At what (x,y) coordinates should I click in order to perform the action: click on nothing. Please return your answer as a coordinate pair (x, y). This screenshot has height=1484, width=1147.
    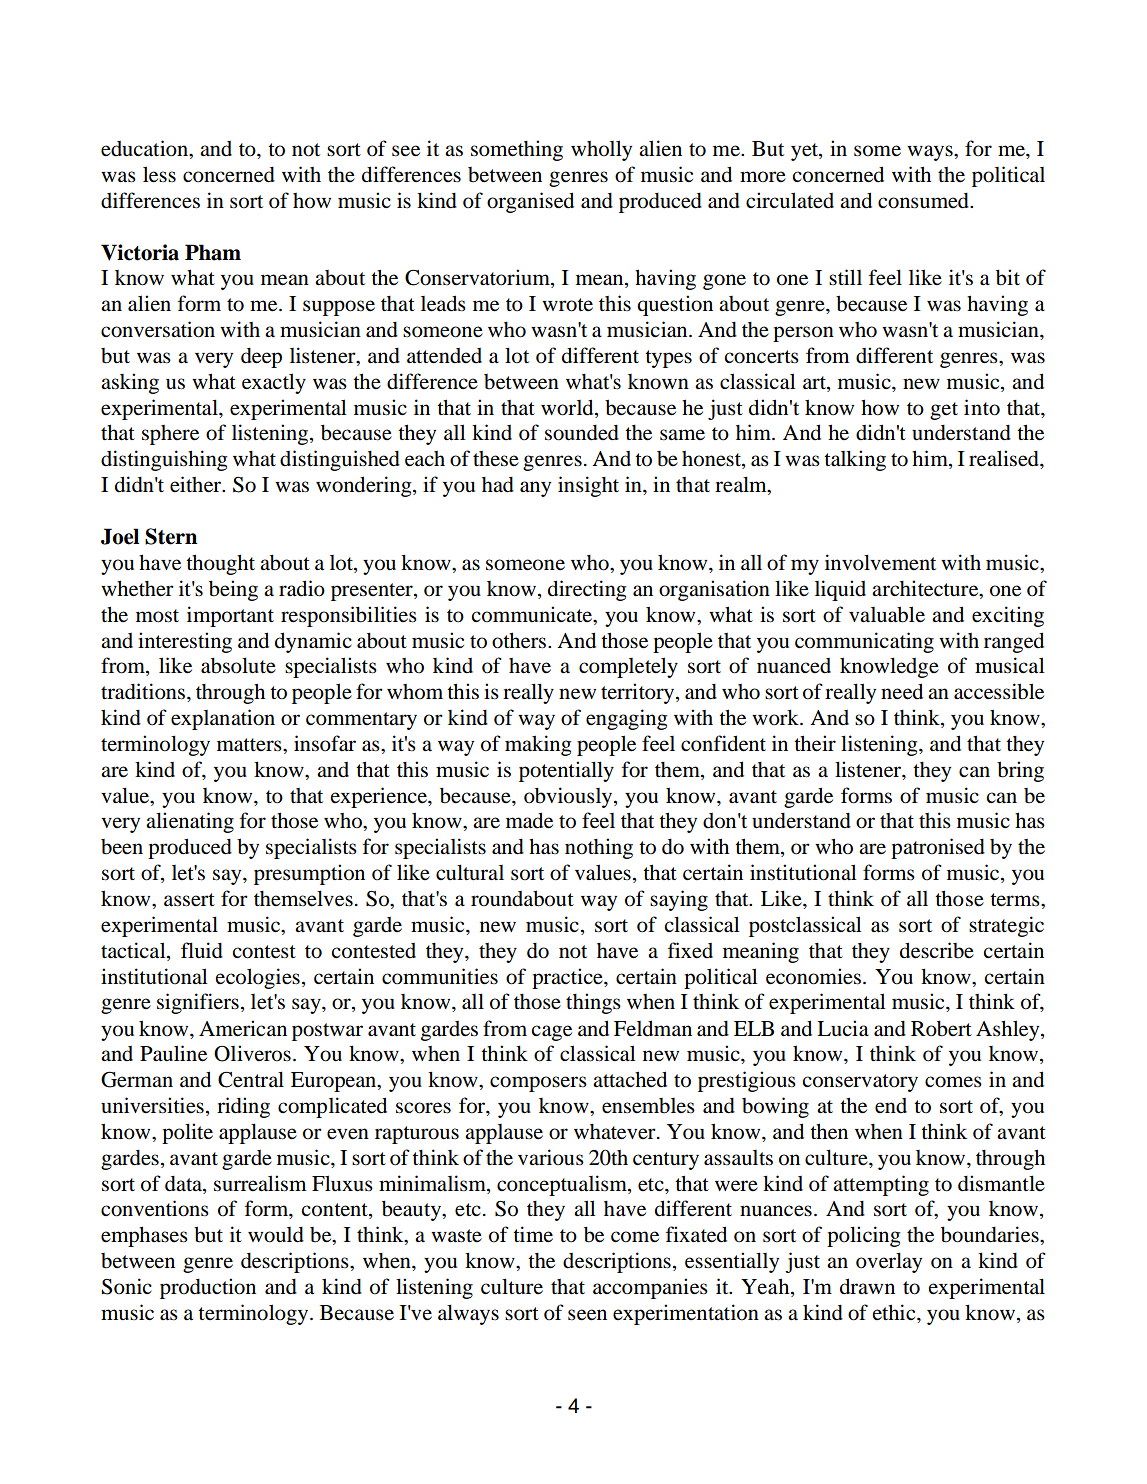
    Looking at the image, I should click on (599, 848).
